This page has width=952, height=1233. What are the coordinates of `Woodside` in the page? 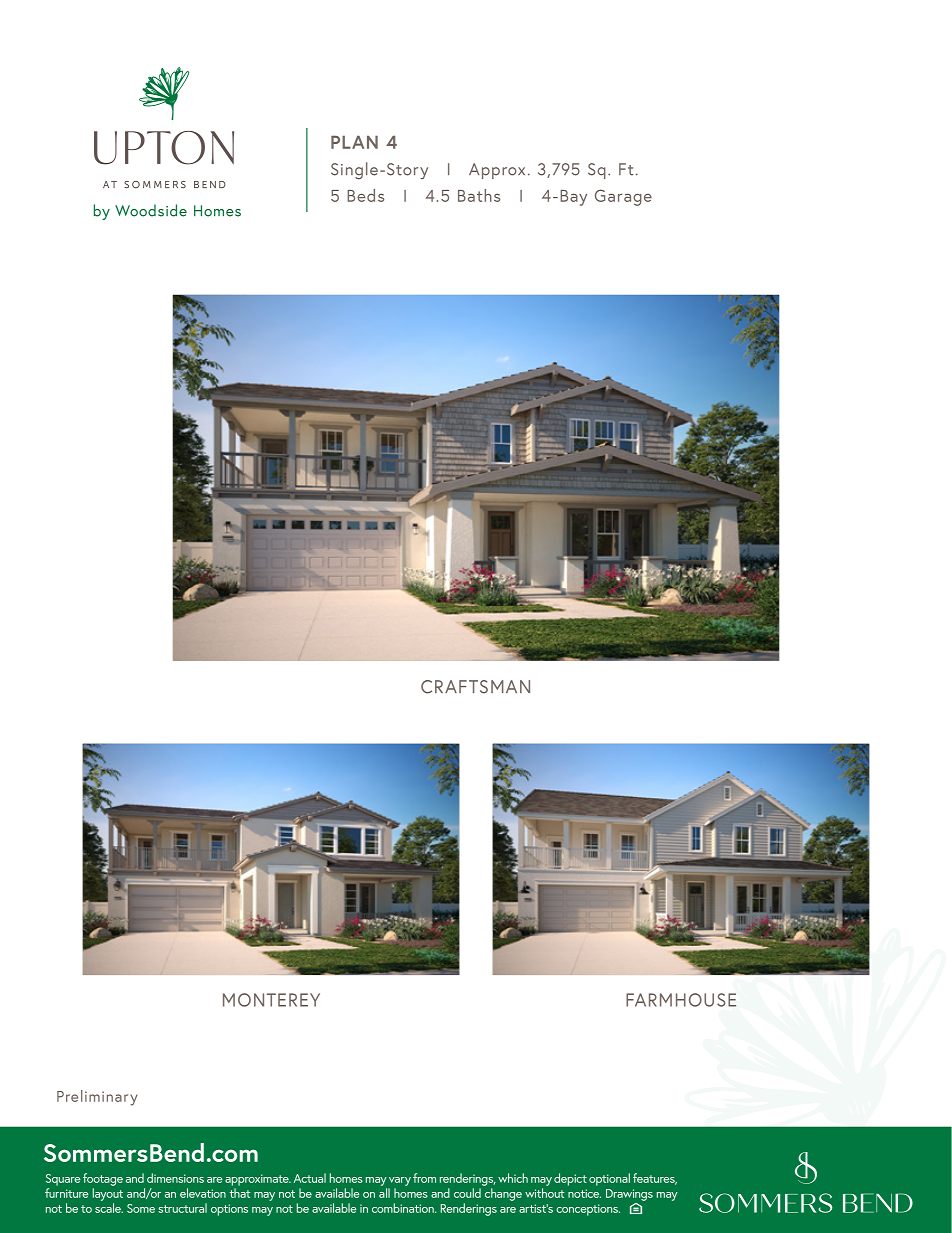 It's located at (151, 210).
